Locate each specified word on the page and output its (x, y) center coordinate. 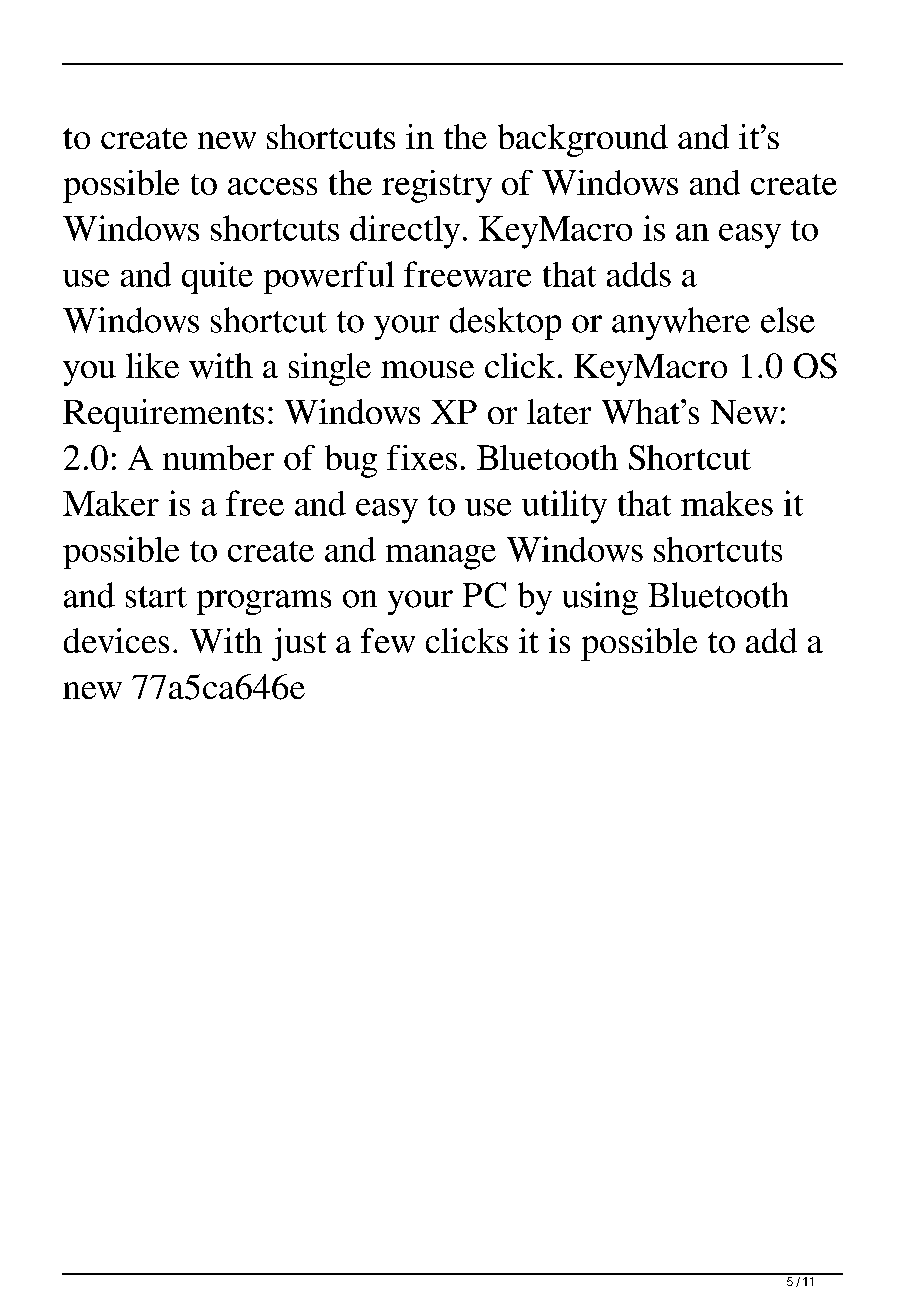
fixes (422, 457)
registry (437, 186)
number (218, 457)
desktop (505, 323)
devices (116, 640)
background (583, 140)
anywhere (681, 323)
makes (727, 503)
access (272, 186)
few (388, 640)
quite (217, 278)
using (600, 598)
